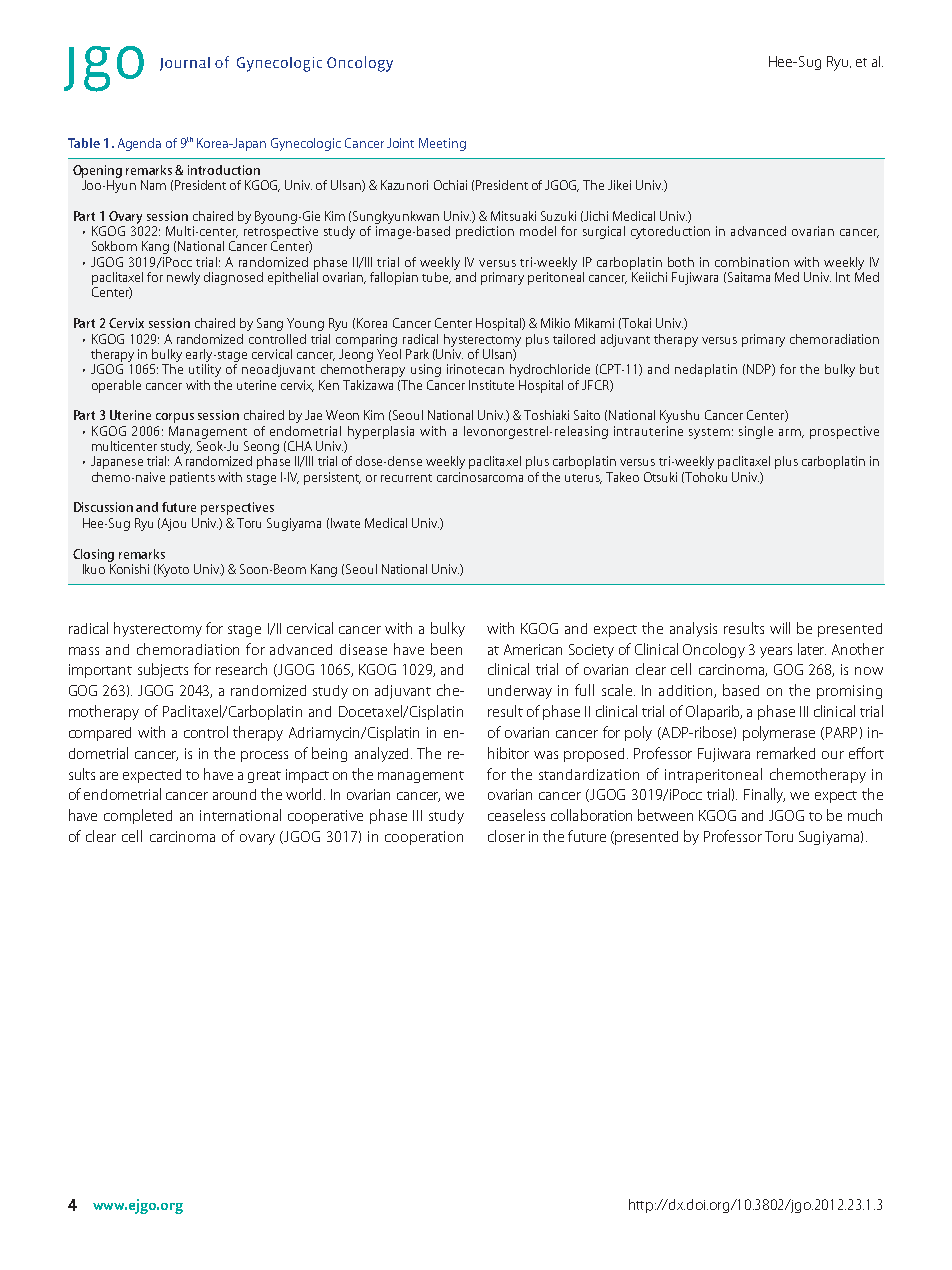 This screenshot has height=1270, width=952. Describe the element at coordinates (869, 369) in the screenshot. I see `but` at that location.
